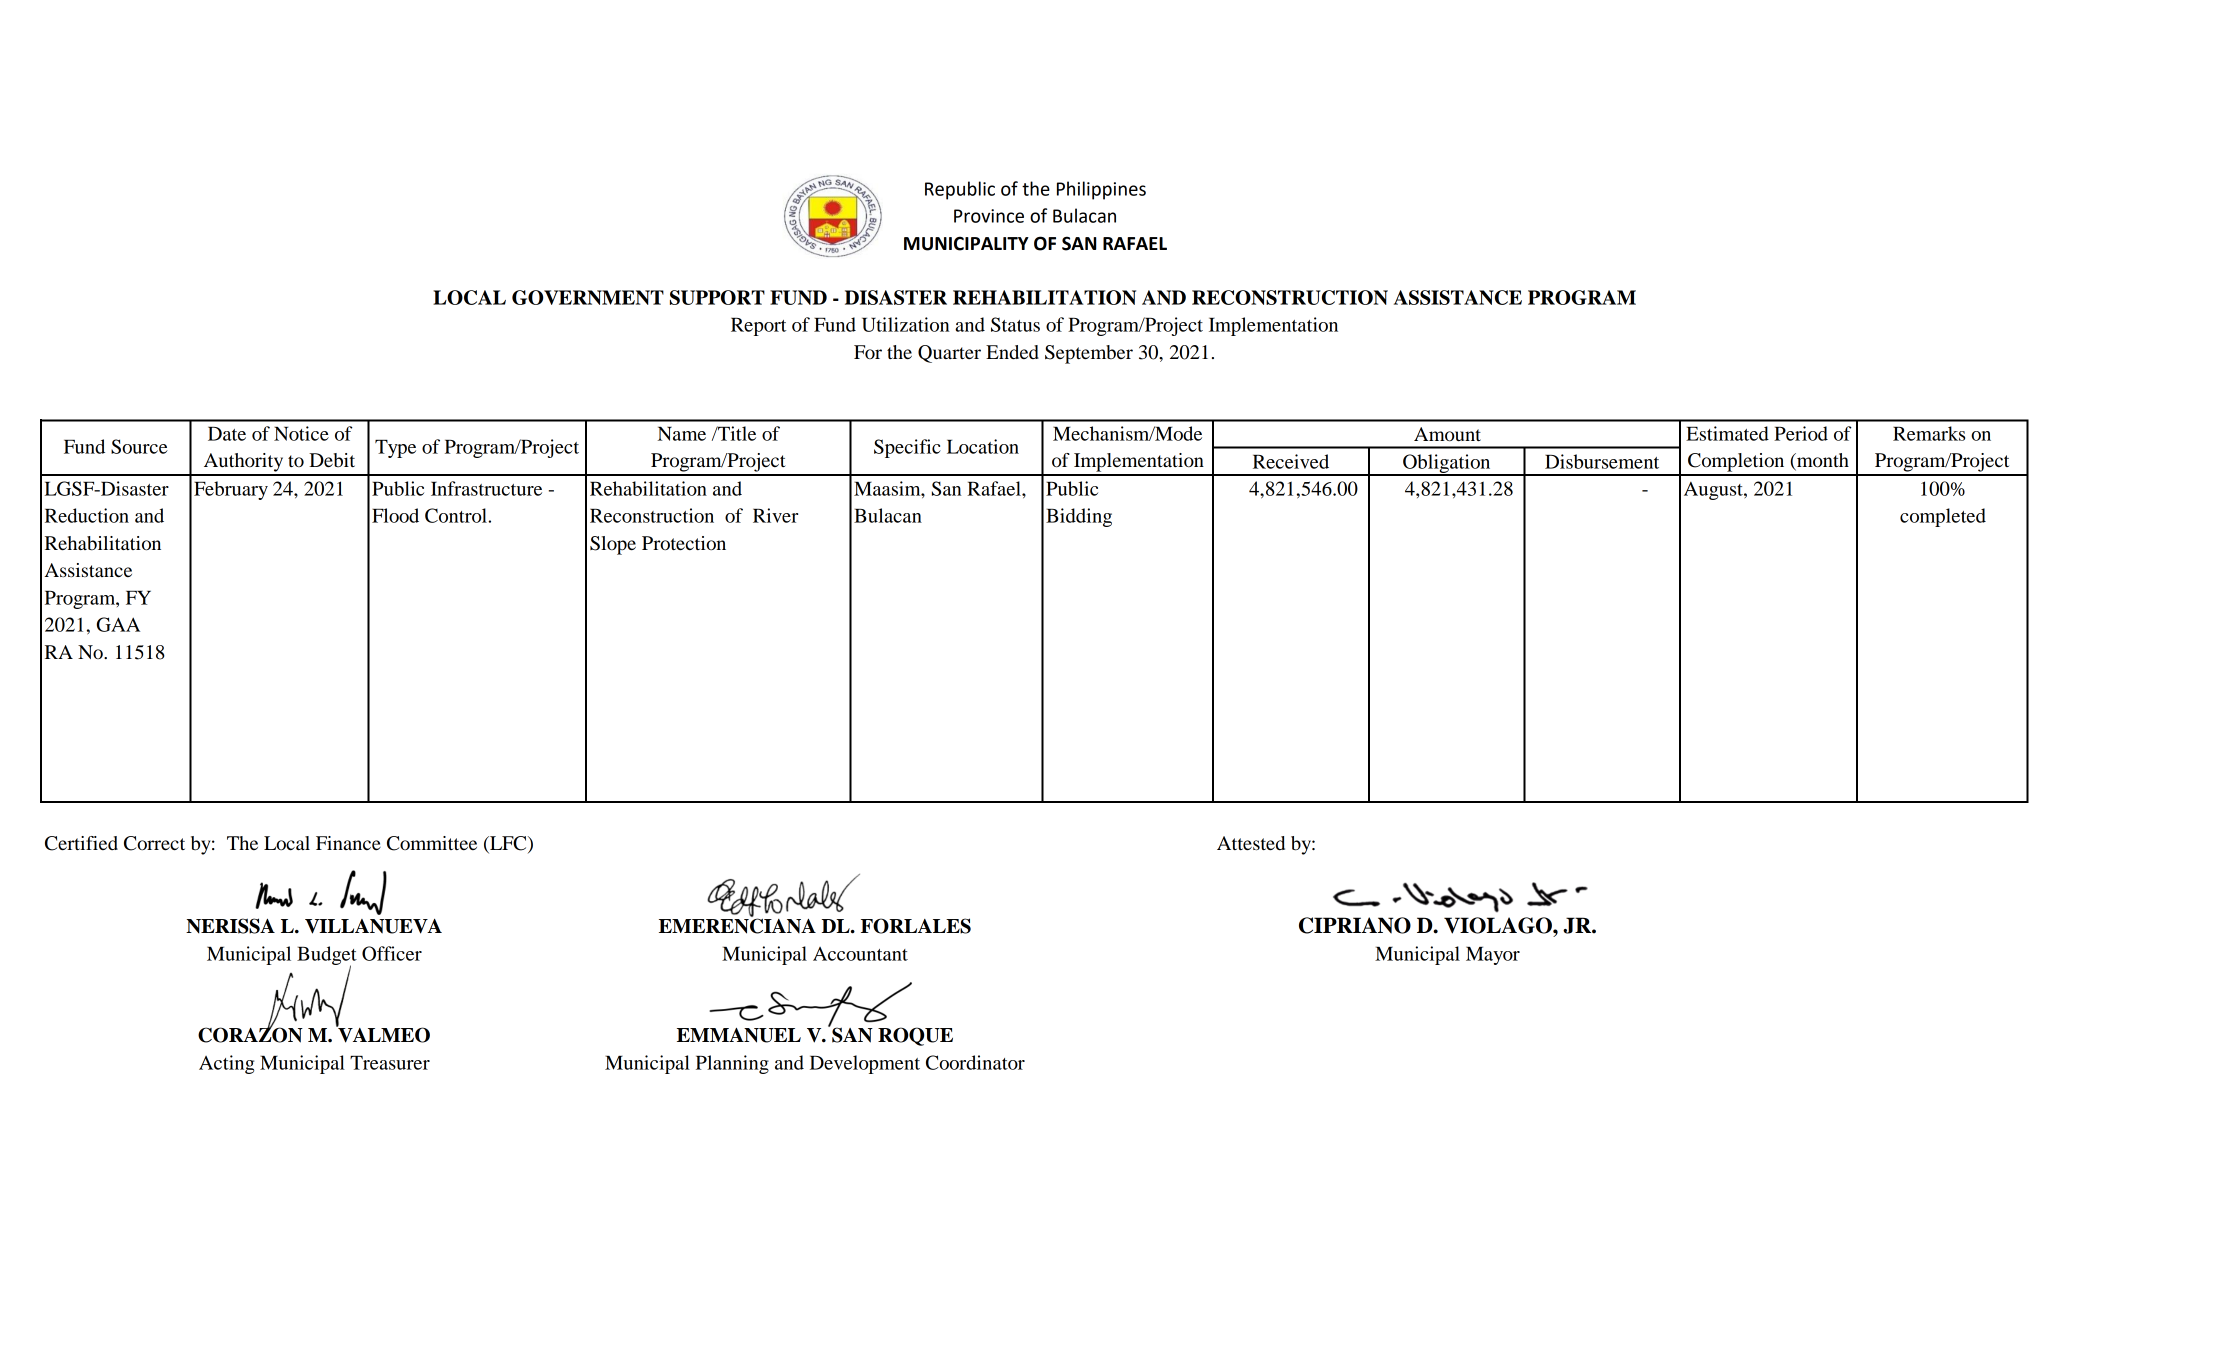  What do you see at coordinates (1355, 925) in the page?
I see `CIPRIANO` at bounding box center [1355, 925].
